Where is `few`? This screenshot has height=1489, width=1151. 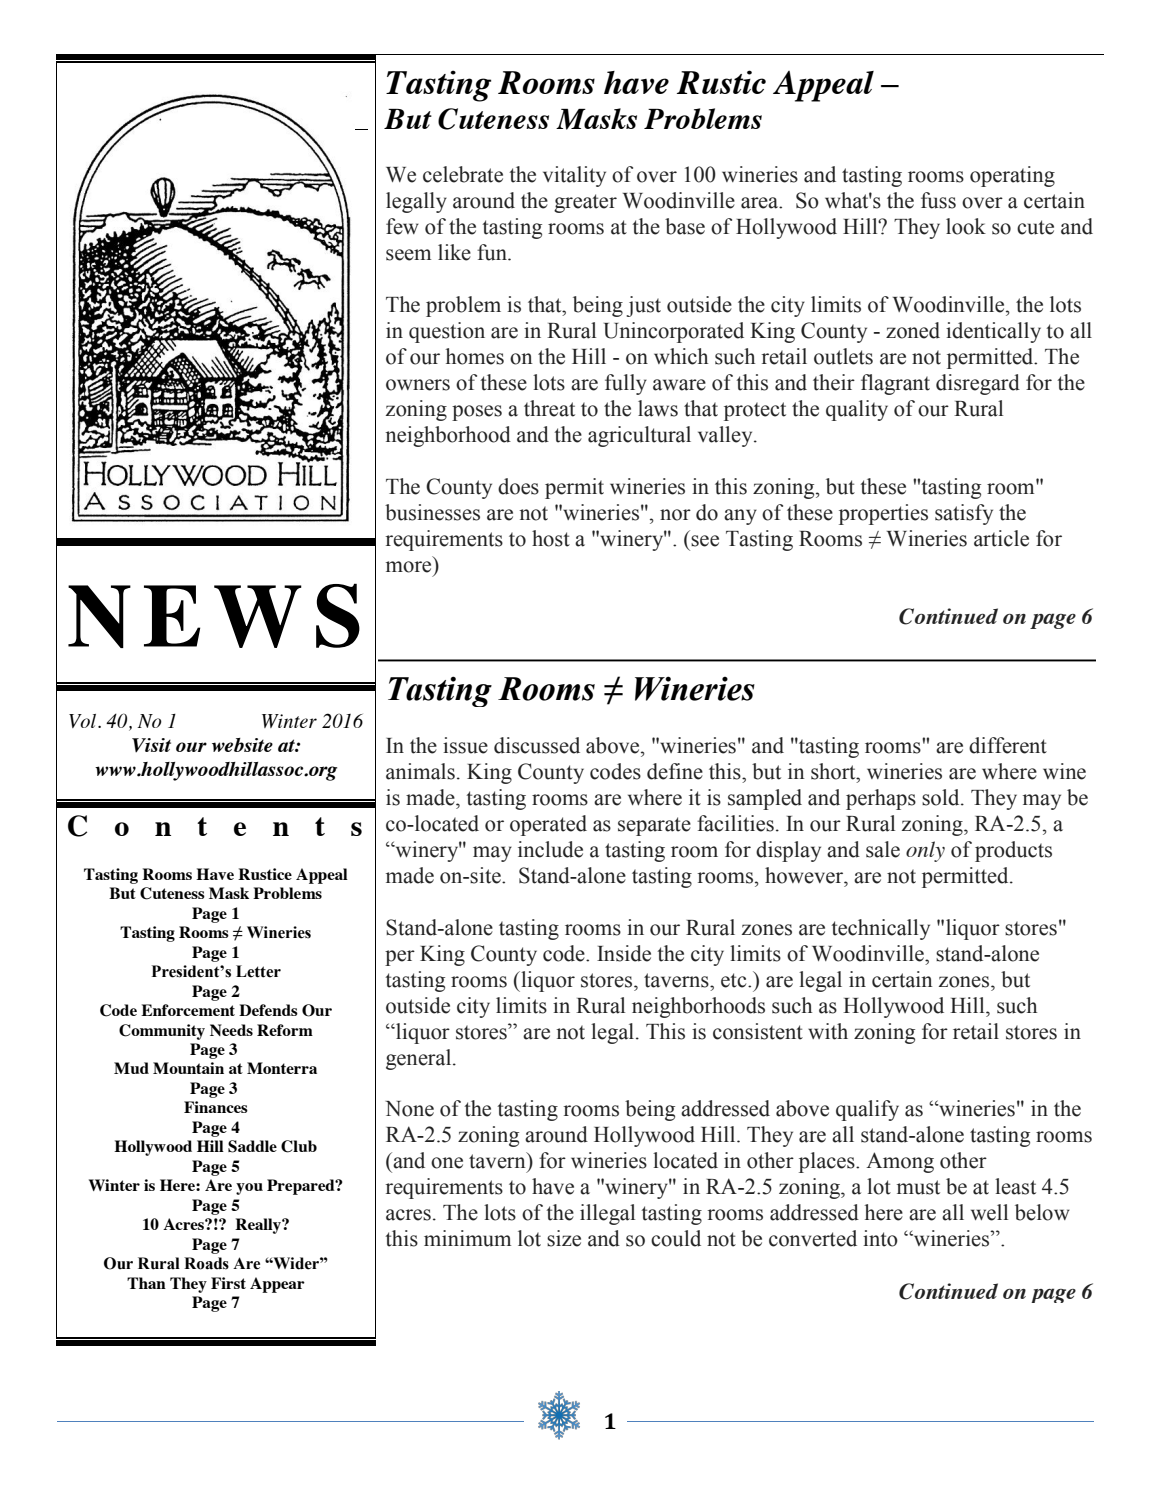
few is located at coordinates (402, 226).
